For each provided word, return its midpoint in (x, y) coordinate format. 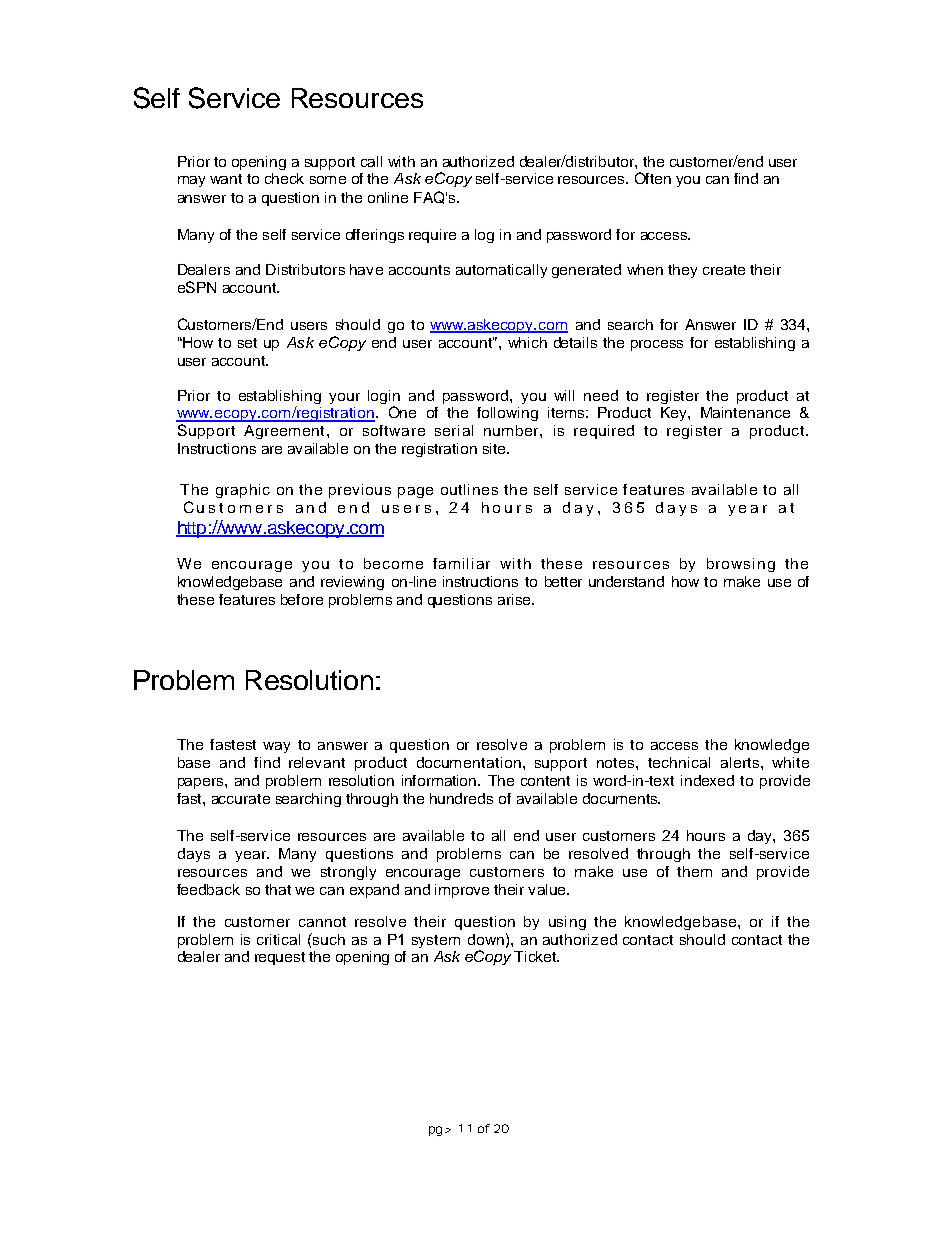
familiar (461, 563)
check (284, 178)
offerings (375, 236)
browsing (741, 565)
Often (653, 178)
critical (278, 939)
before (302, 599)
